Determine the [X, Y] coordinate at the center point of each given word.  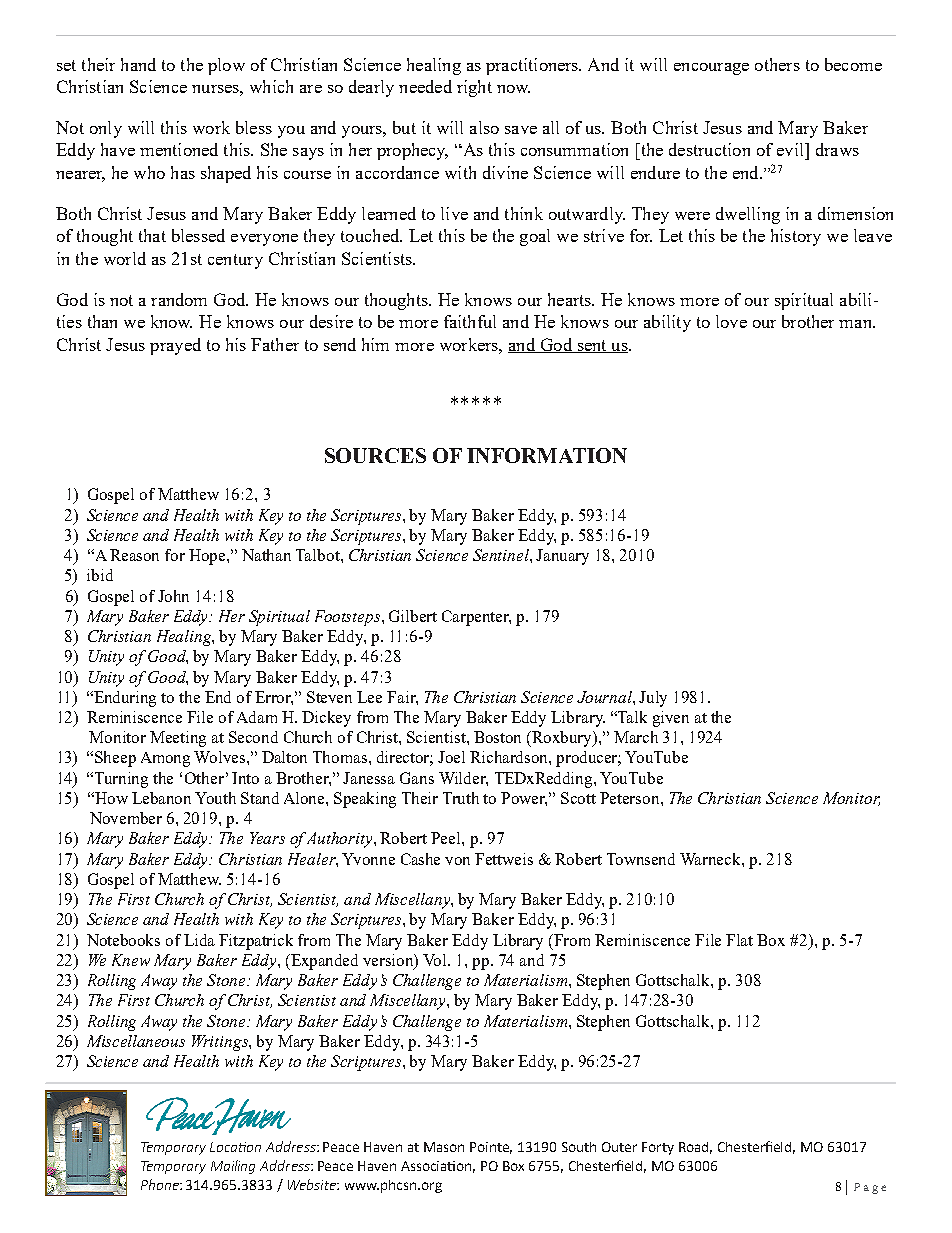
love [731, 321]
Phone [161, 1184]
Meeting [178, 739]
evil [791, 149]
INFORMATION [547, 455]
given [671, 719]
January [562, 557]
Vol [436, 960]
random [179, 299]
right [474, 88]
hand [138, 64]
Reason [134, 555]
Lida [199, 940]
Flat [739, 940]
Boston [497, 737]
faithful [470, 321]
